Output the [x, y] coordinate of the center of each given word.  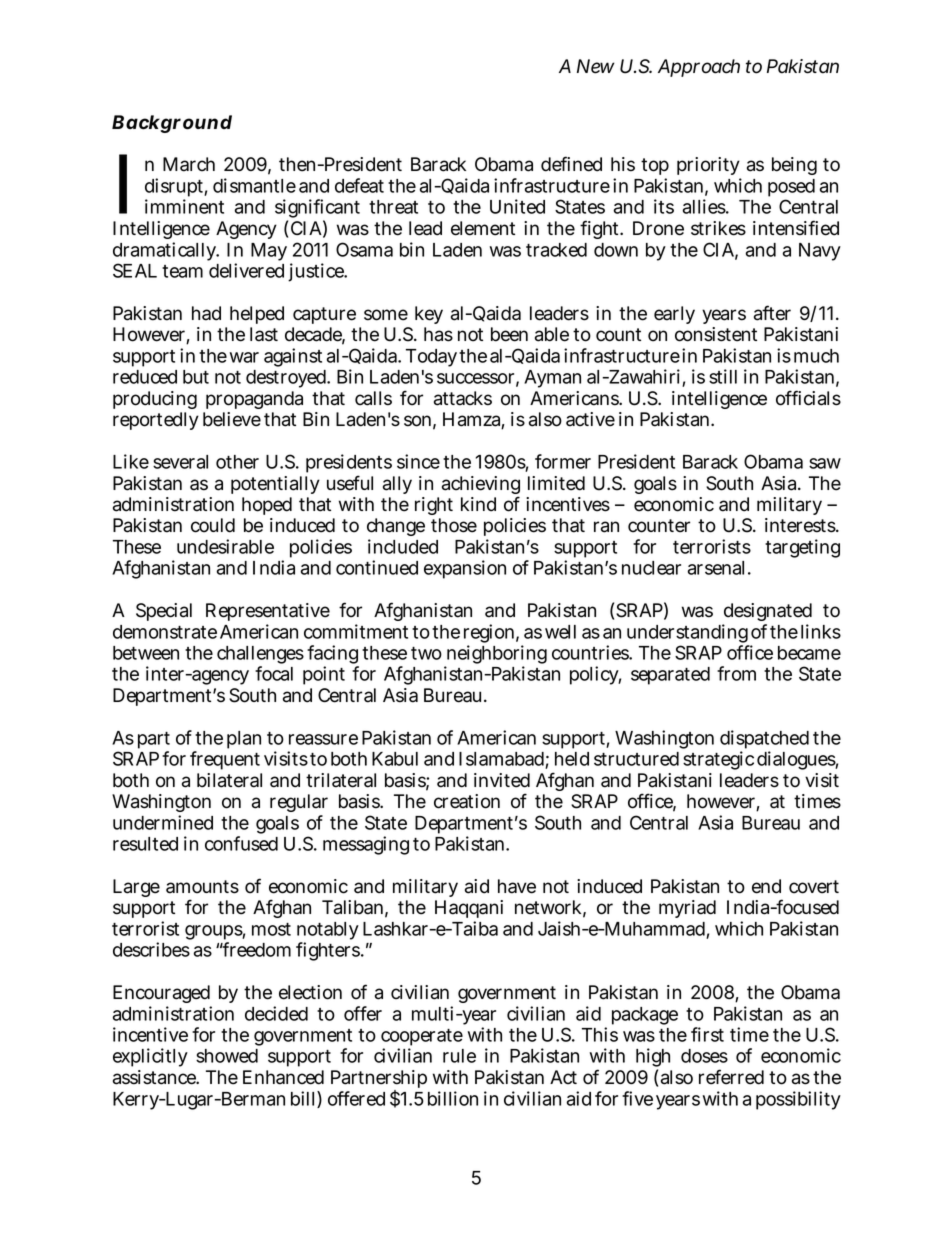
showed [227, 1056]
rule [459, 1056]
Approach [699, 68]
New [595, 66]
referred [731, 1077]
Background [172, 124]
